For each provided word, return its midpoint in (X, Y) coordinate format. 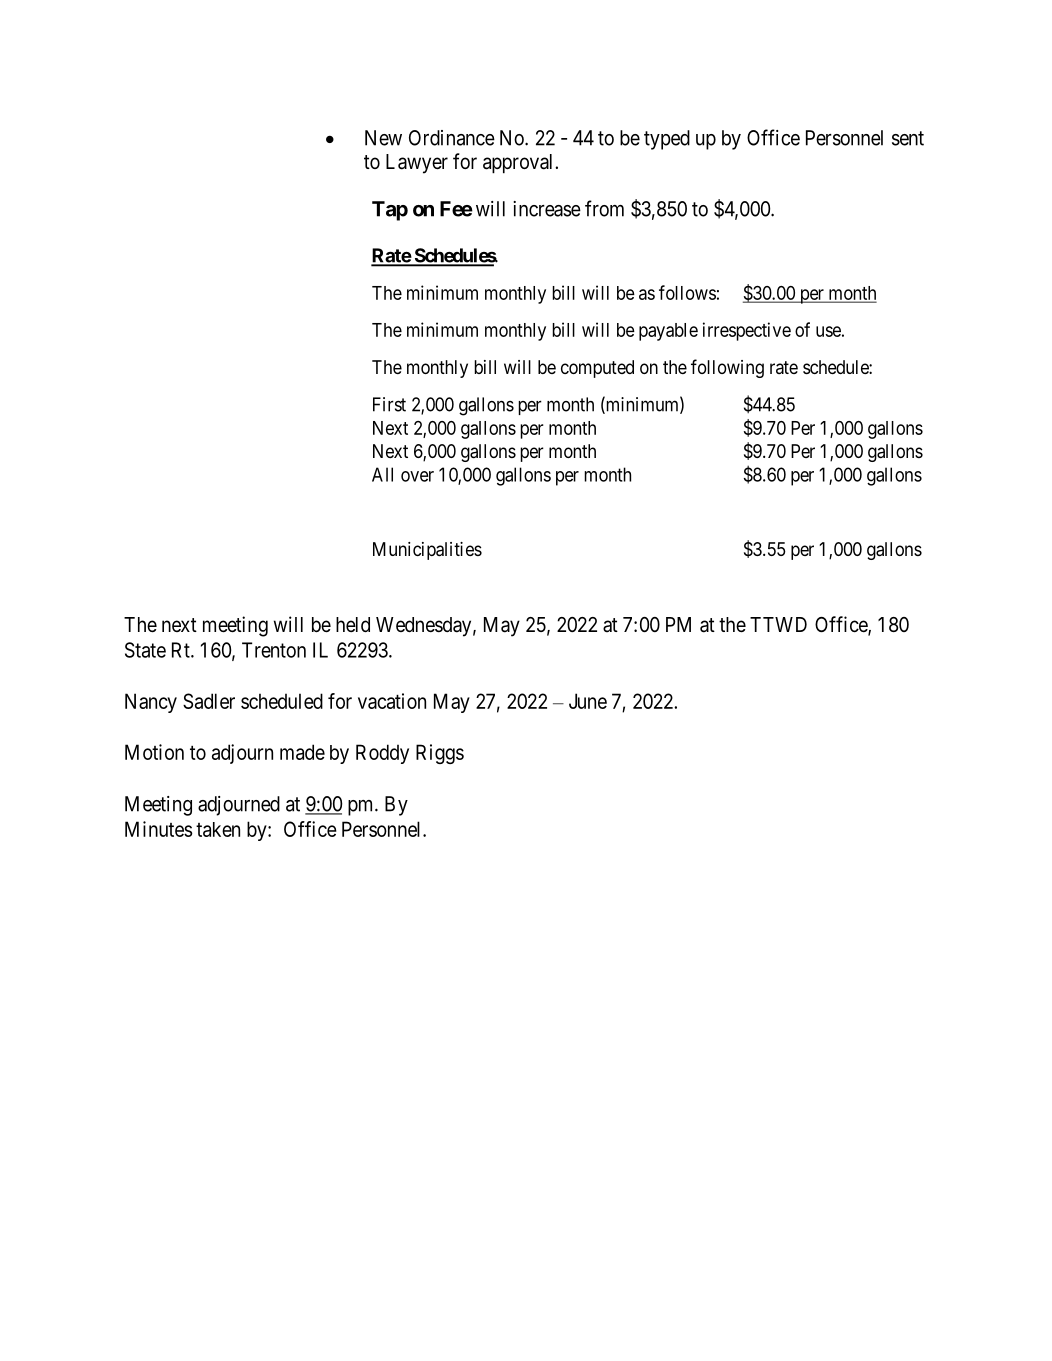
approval (519, 164)
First (389, 404)
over (417, 476)
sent (908, 138)
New (383, 138)
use (828, 331)
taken (218, 829)
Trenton (274, 650)
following (727, 368)
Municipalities (427, 551)
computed (597, 369)
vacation (392, 701)
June (588, 701)
